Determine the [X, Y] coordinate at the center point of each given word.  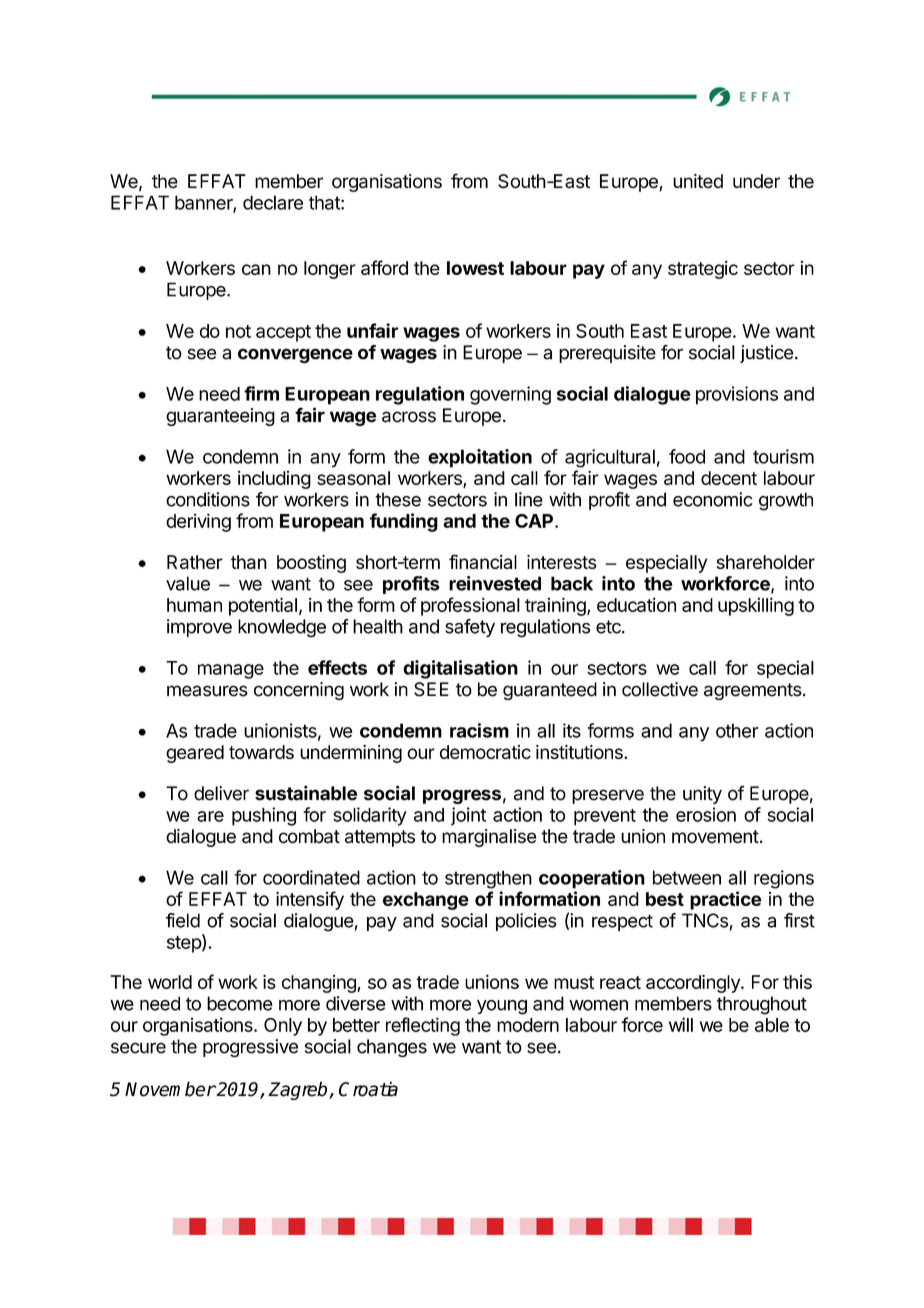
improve [199, 628]
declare [273, 202]
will [681, 1024]
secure [138, 1048]
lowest [475, 268]
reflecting [423, 1026]
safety [470, 628]
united [698, 181]
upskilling [756, 606]
